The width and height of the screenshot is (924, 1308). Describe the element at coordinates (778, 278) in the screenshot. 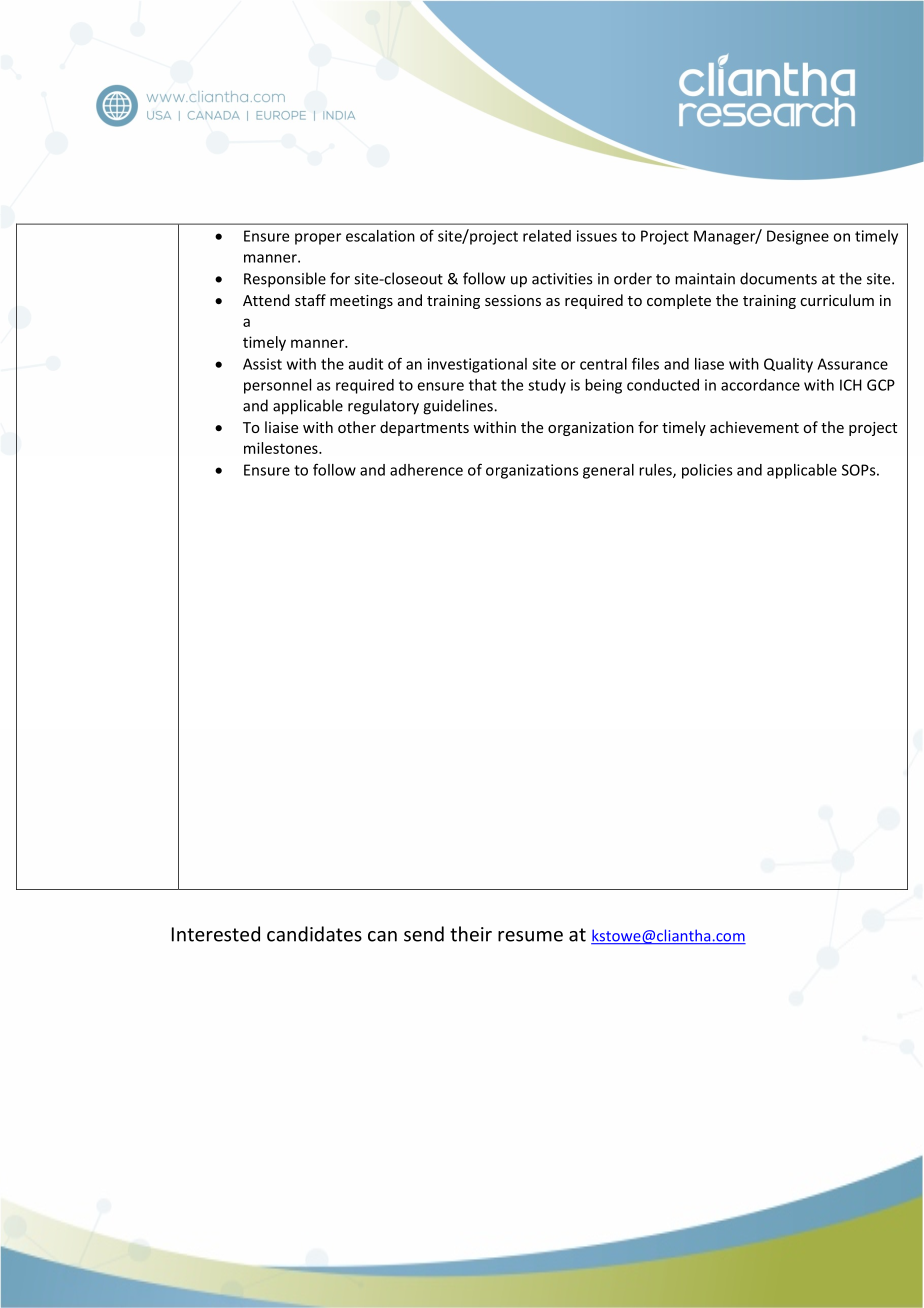

I see `documents` at that location.
